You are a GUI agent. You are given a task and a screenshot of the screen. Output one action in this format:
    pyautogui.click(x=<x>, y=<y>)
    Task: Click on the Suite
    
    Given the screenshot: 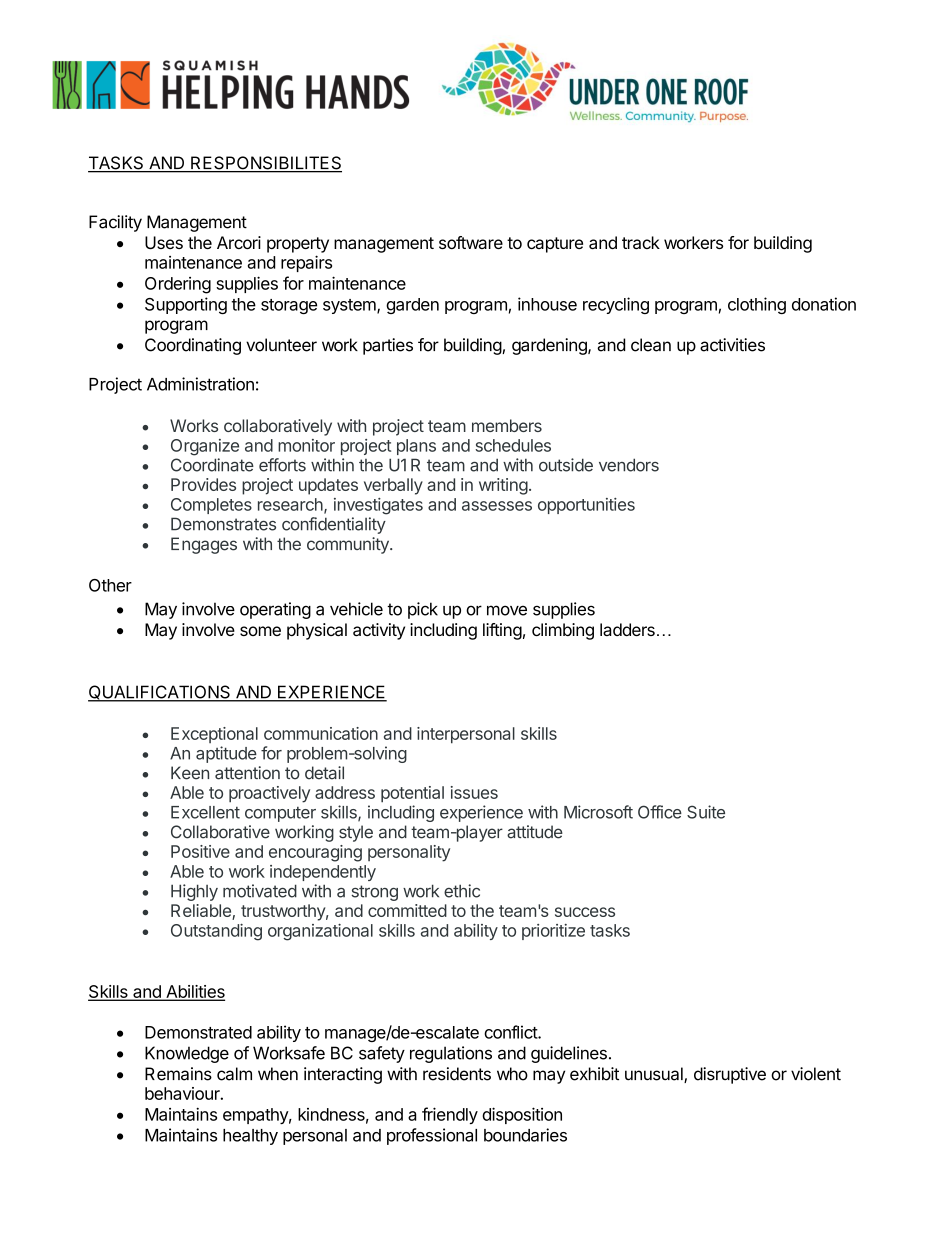 What is the action you would take?
    pyautogui.click(x=706, y=812)
